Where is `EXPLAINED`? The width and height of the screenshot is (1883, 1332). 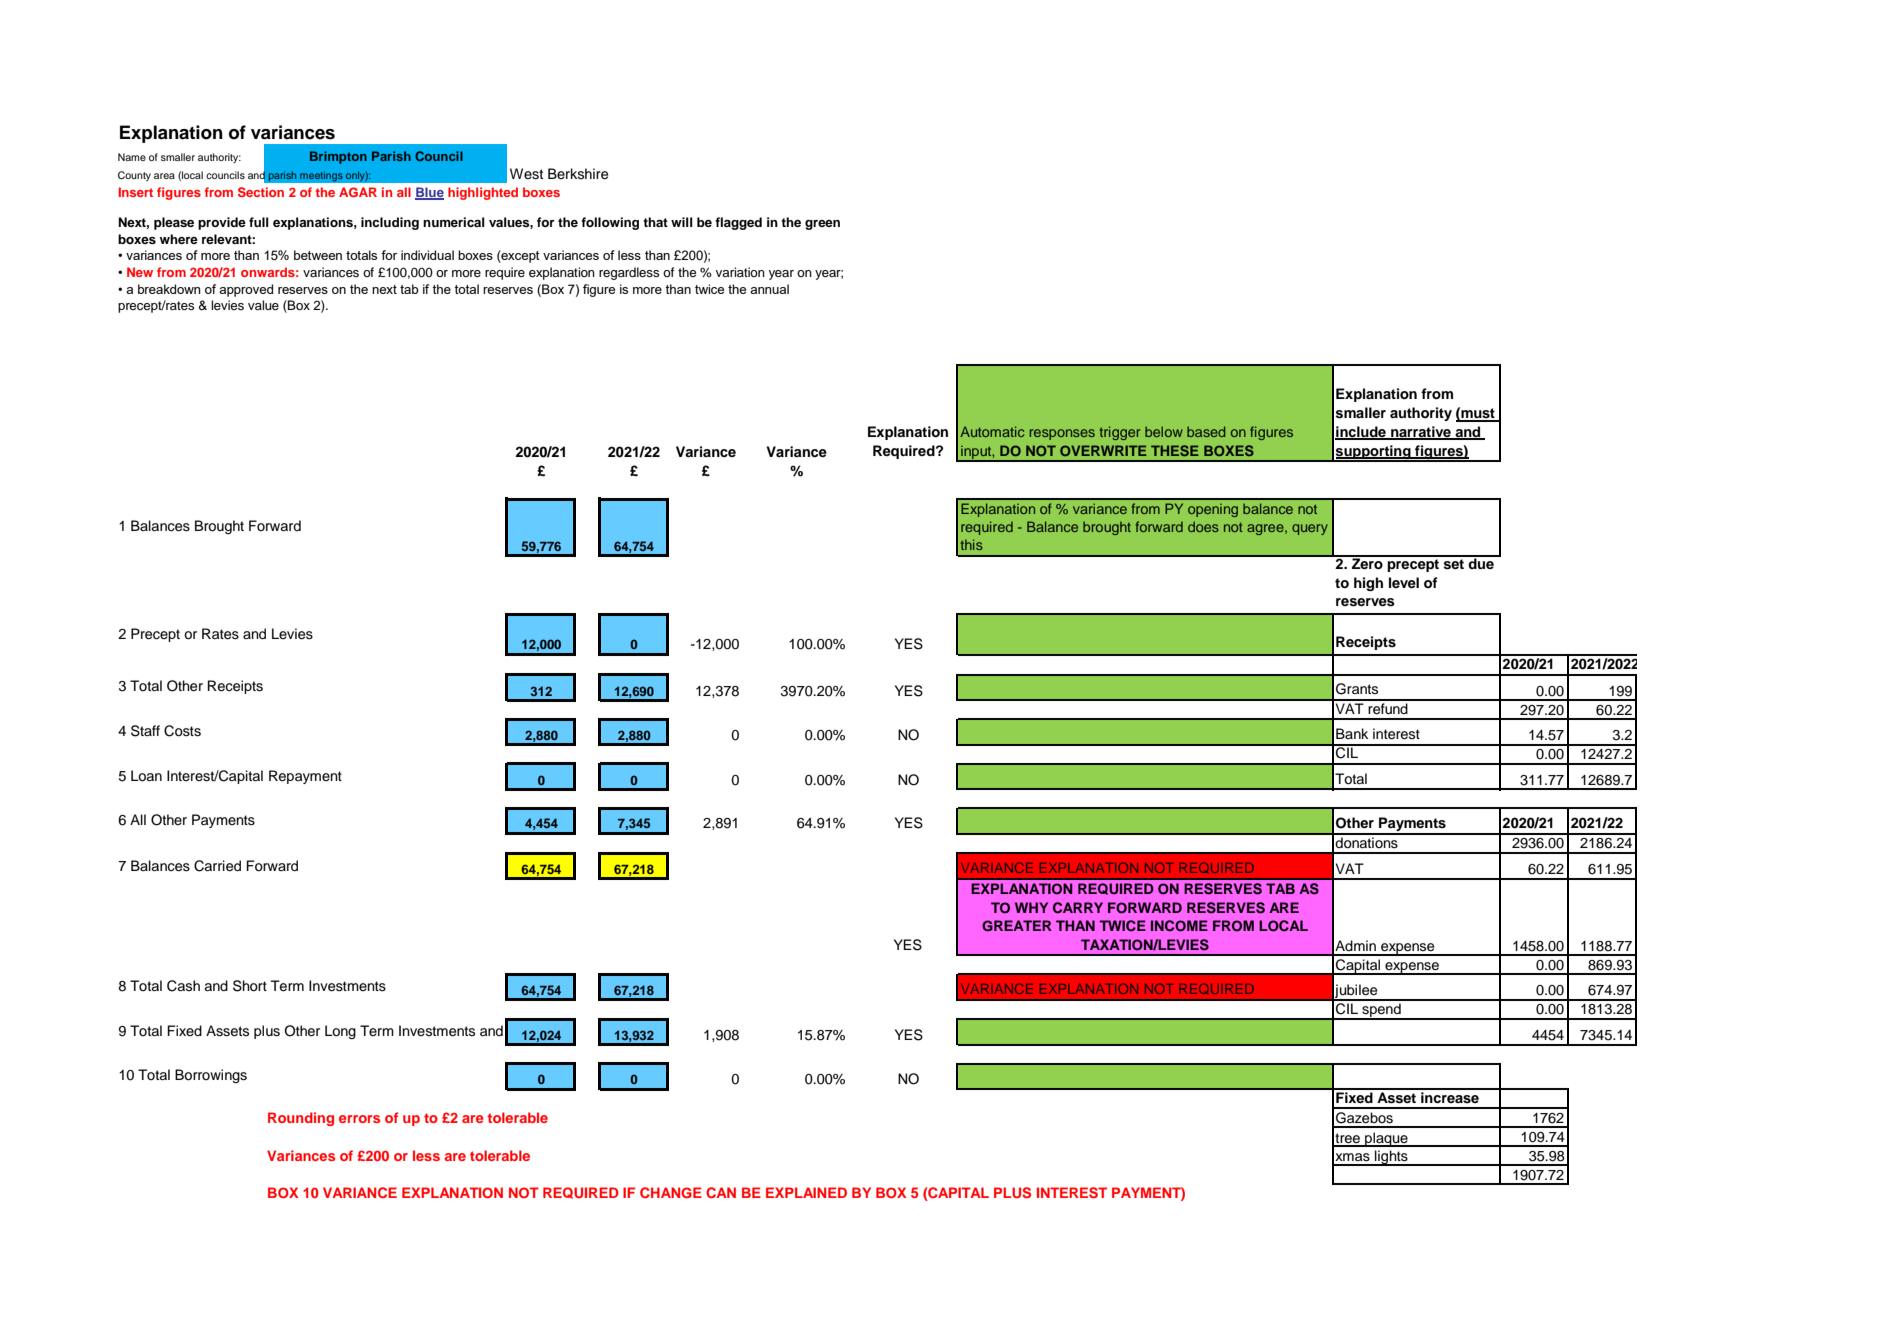 EXPLAINED is located at coordinates (806, 1192).
